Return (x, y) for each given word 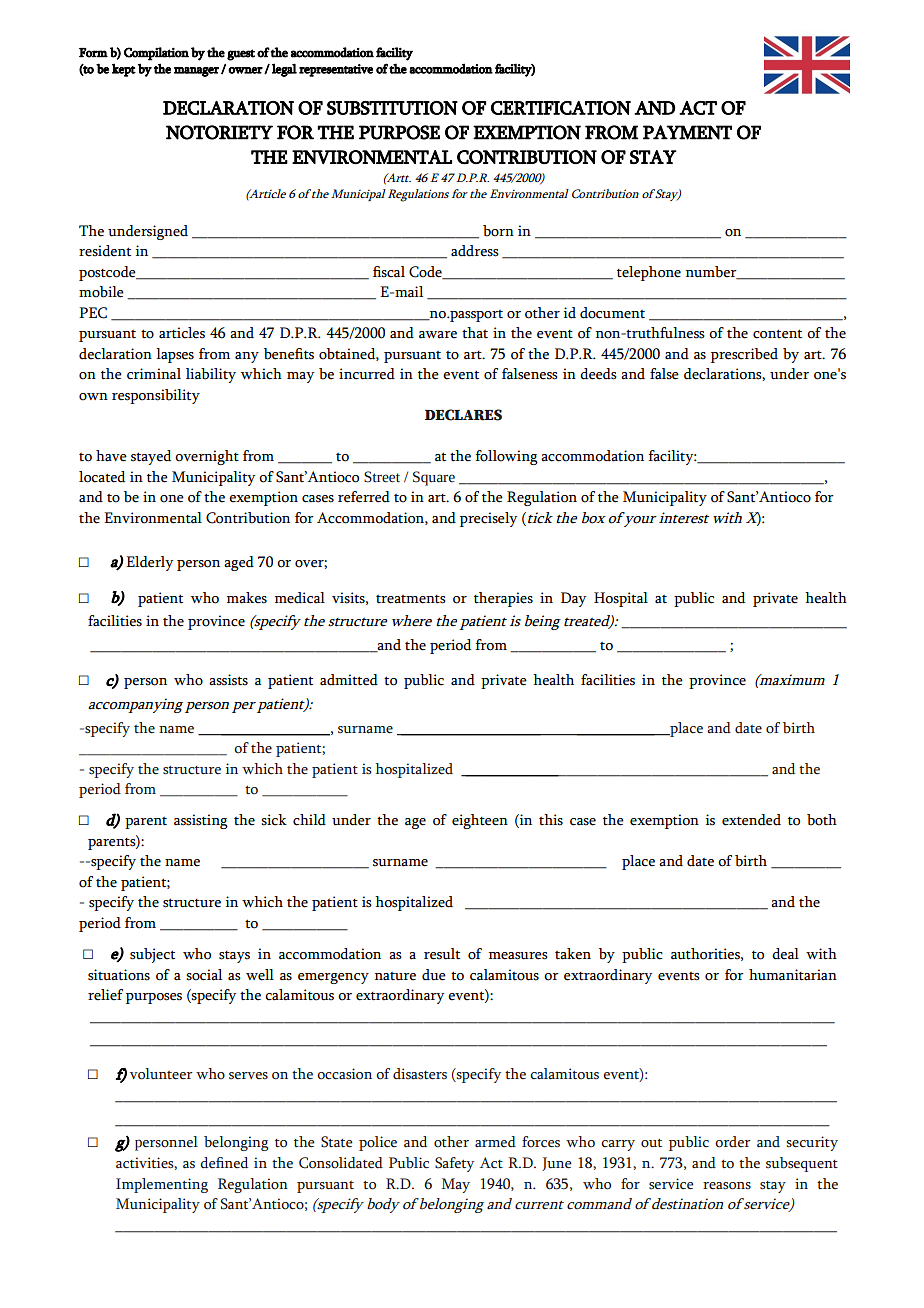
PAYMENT (687, 132)
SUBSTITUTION (392, 108)
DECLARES (463, 415)
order (733, 1142)
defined (224, 1163)
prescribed (744, 355)
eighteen (480, 821)
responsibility (156, 396)
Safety (454, 1164)
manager (196, 72)
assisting (201, 821)
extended (751, 820)
